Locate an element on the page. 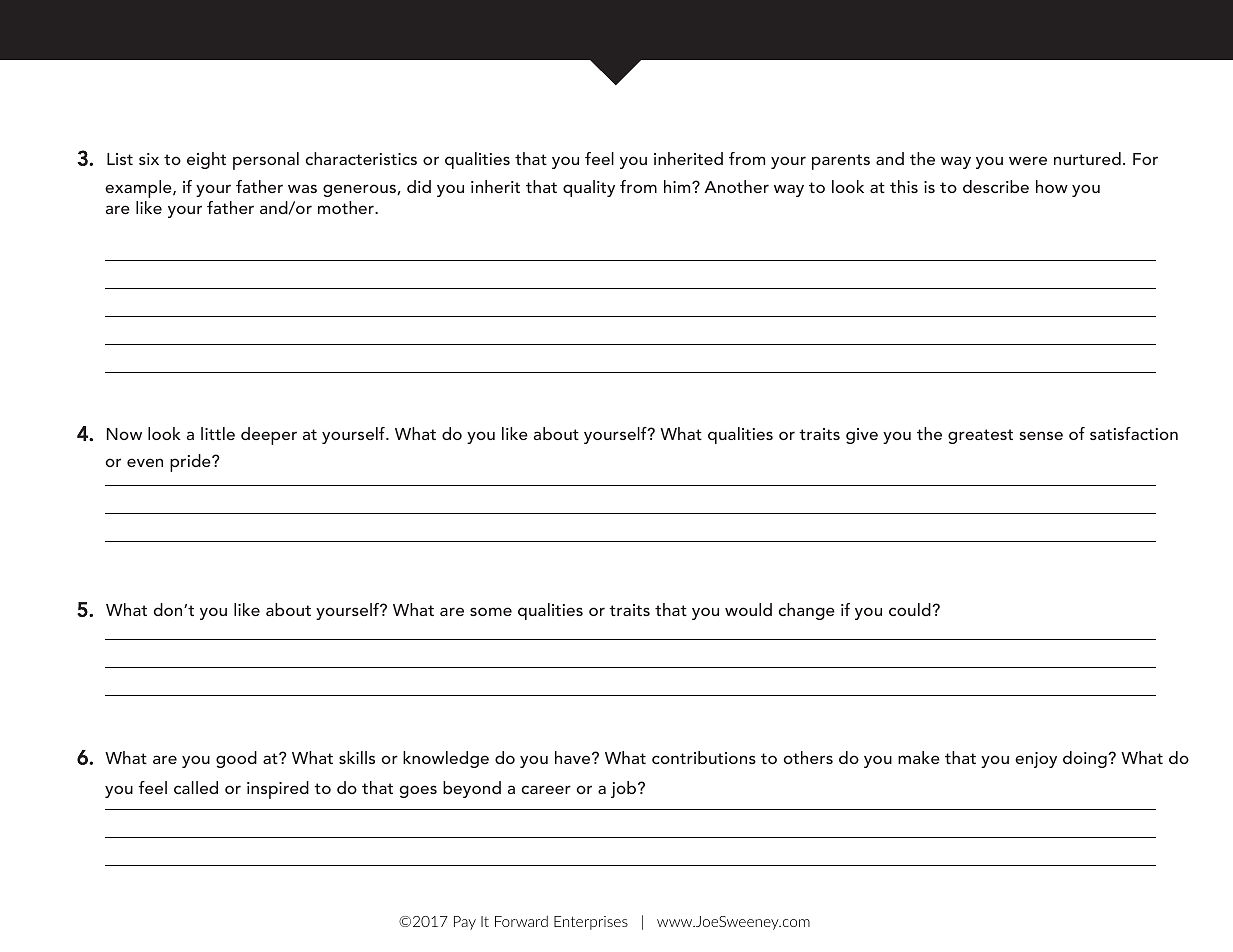 Image resolution: width=1233 pixels, height=952 pixels. describe is located at coordinates (996, 186).
